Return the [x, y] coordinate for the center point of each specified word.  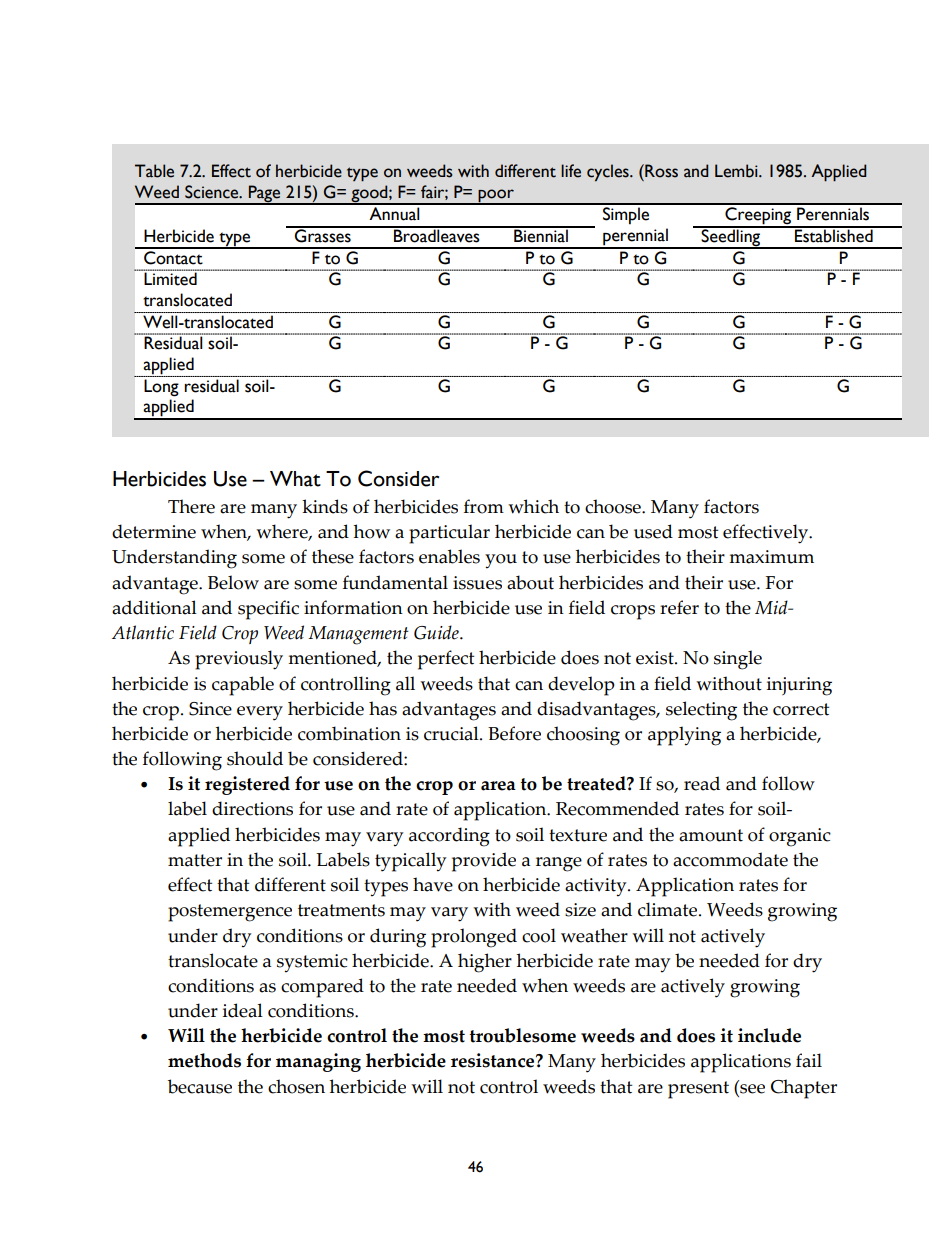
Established [834, 235]
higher [485, 963]
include [769, 1035]
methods [204, 1060]
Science [213, 192]
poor [496, 196]
